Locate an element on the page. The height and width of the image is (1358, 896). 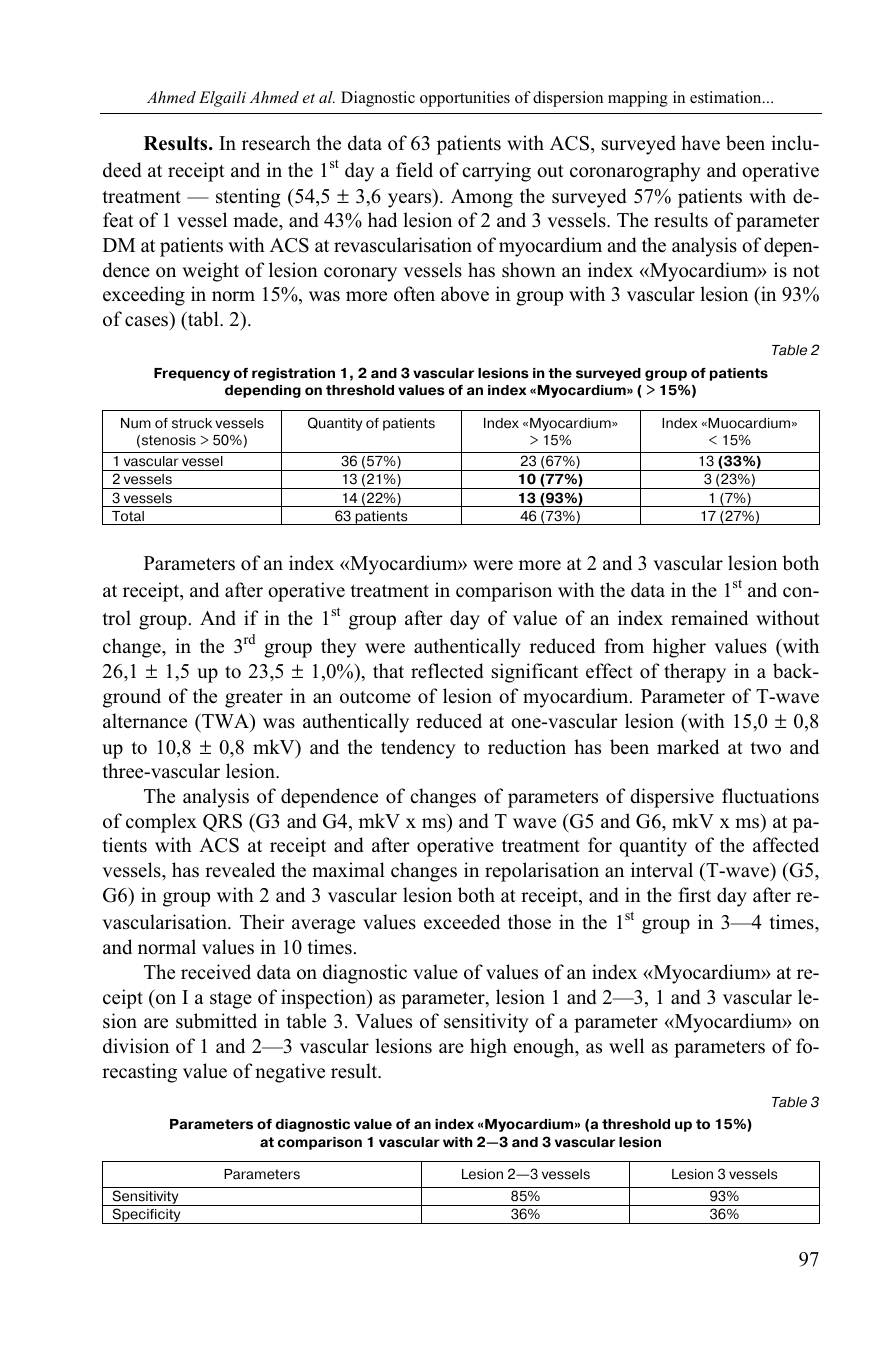
struck is located at coordinates (192, 423).
